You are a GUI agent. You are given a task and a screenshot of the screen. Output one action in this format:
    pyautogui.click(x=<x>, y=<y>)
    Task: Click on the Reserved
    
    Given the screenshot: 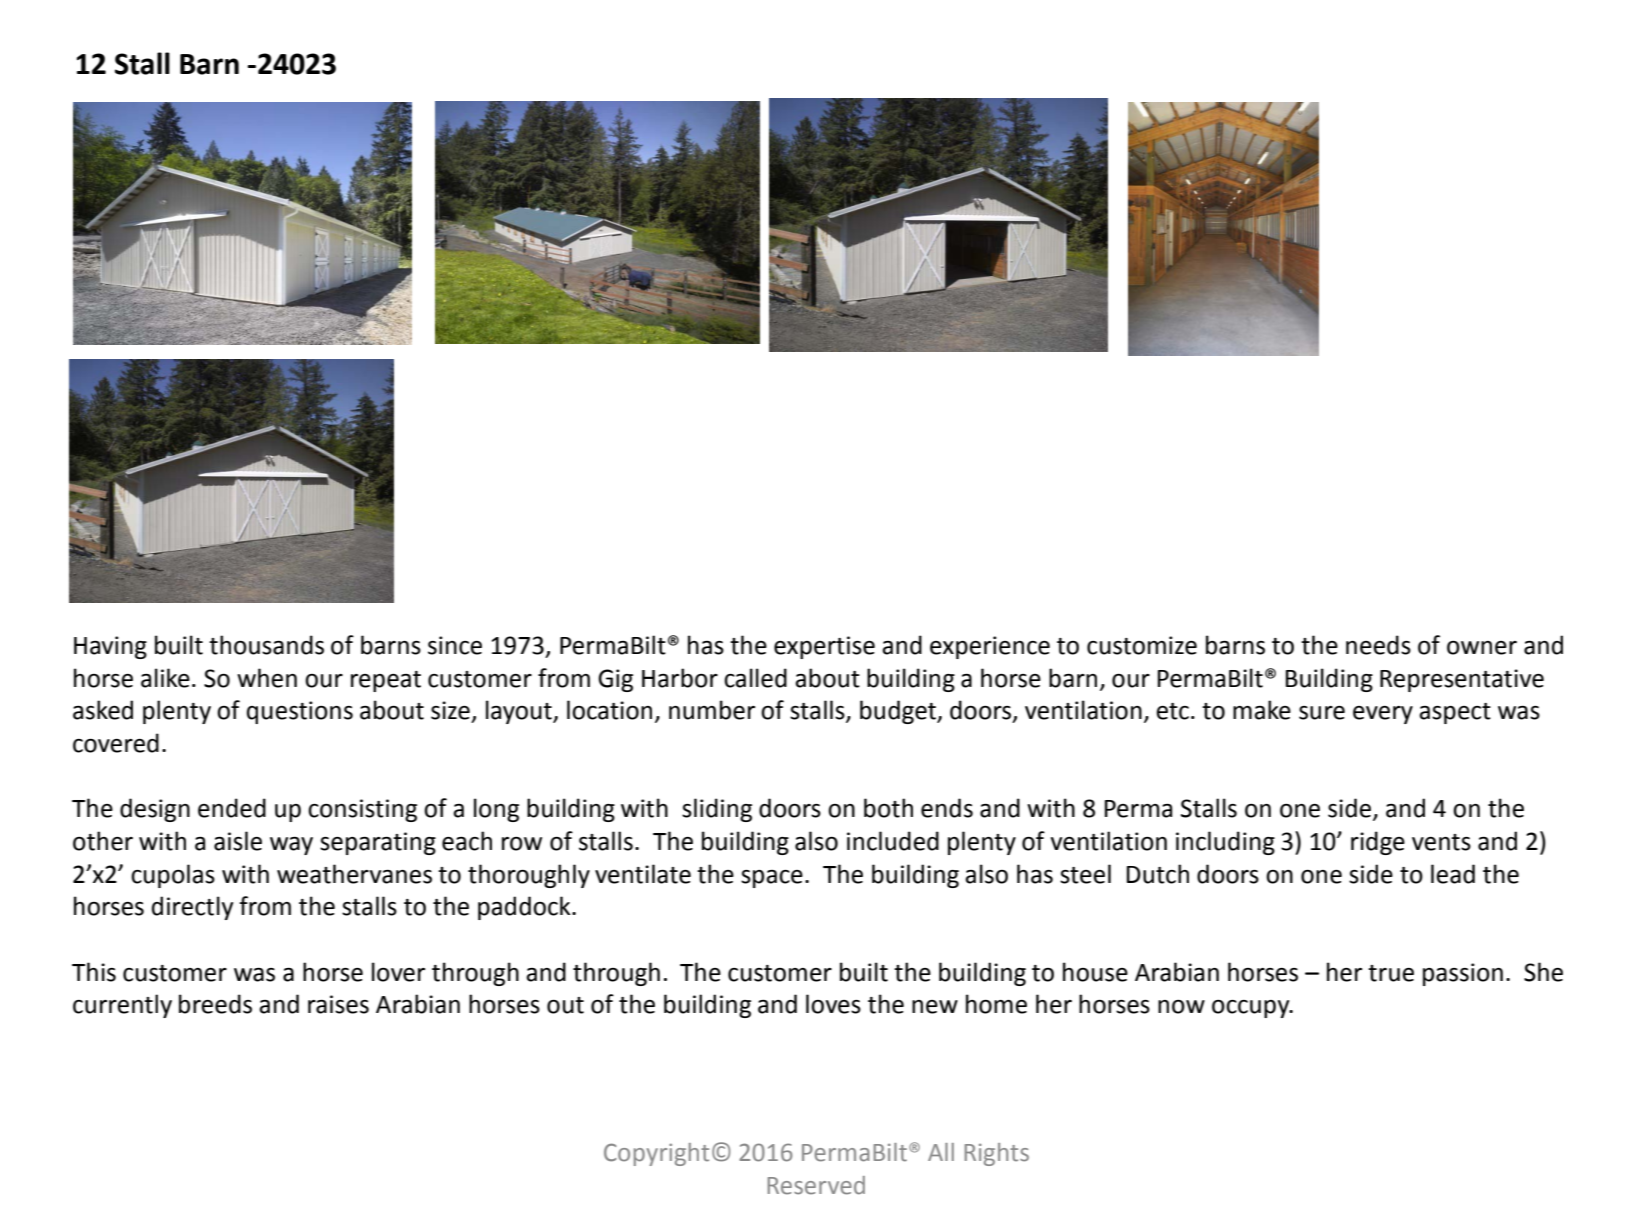 What is the action you would take?
    pyautogui.click(x=816, y=1185)
